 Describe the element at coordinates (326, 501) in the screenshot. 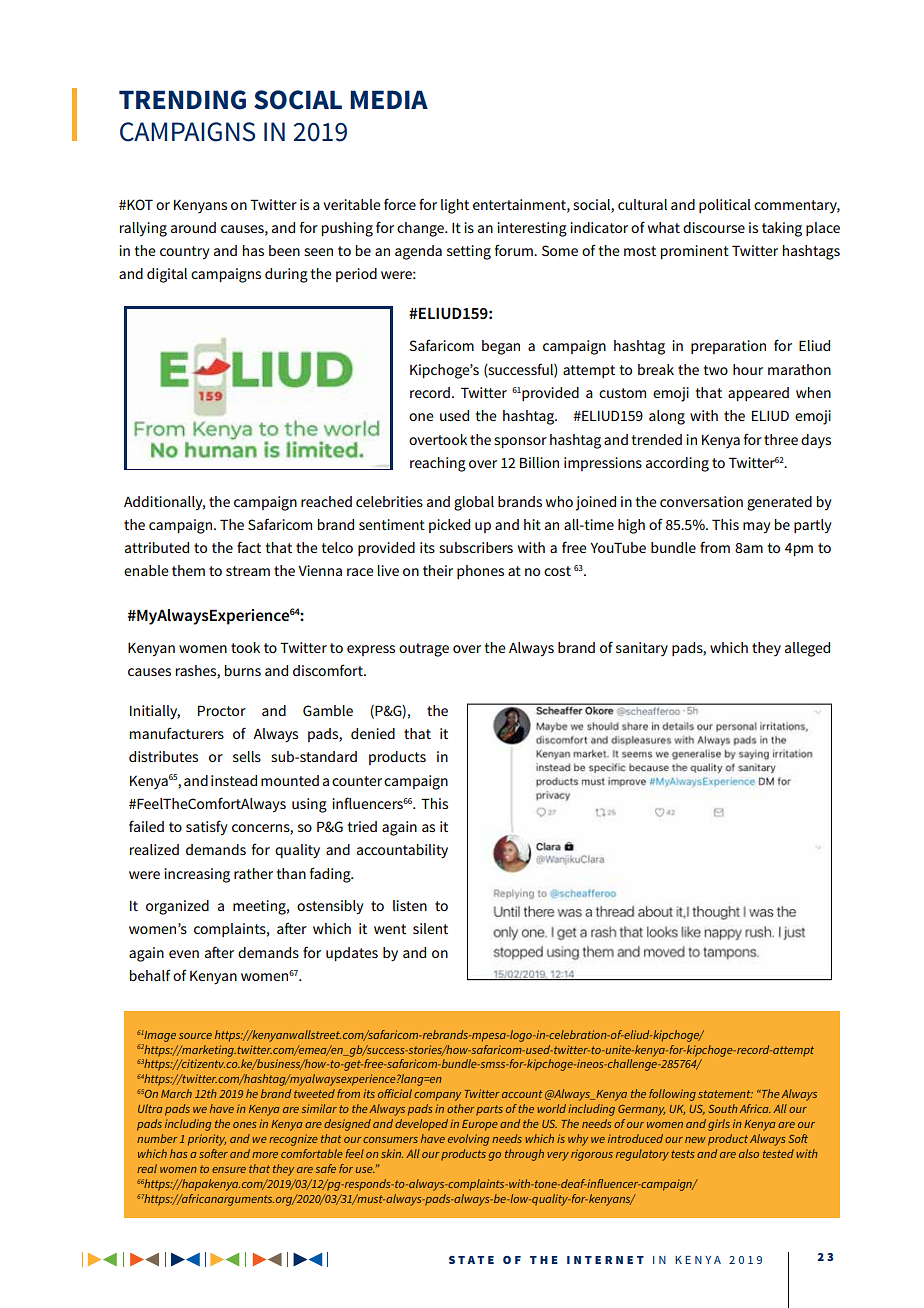

I see `reached` at that location.
